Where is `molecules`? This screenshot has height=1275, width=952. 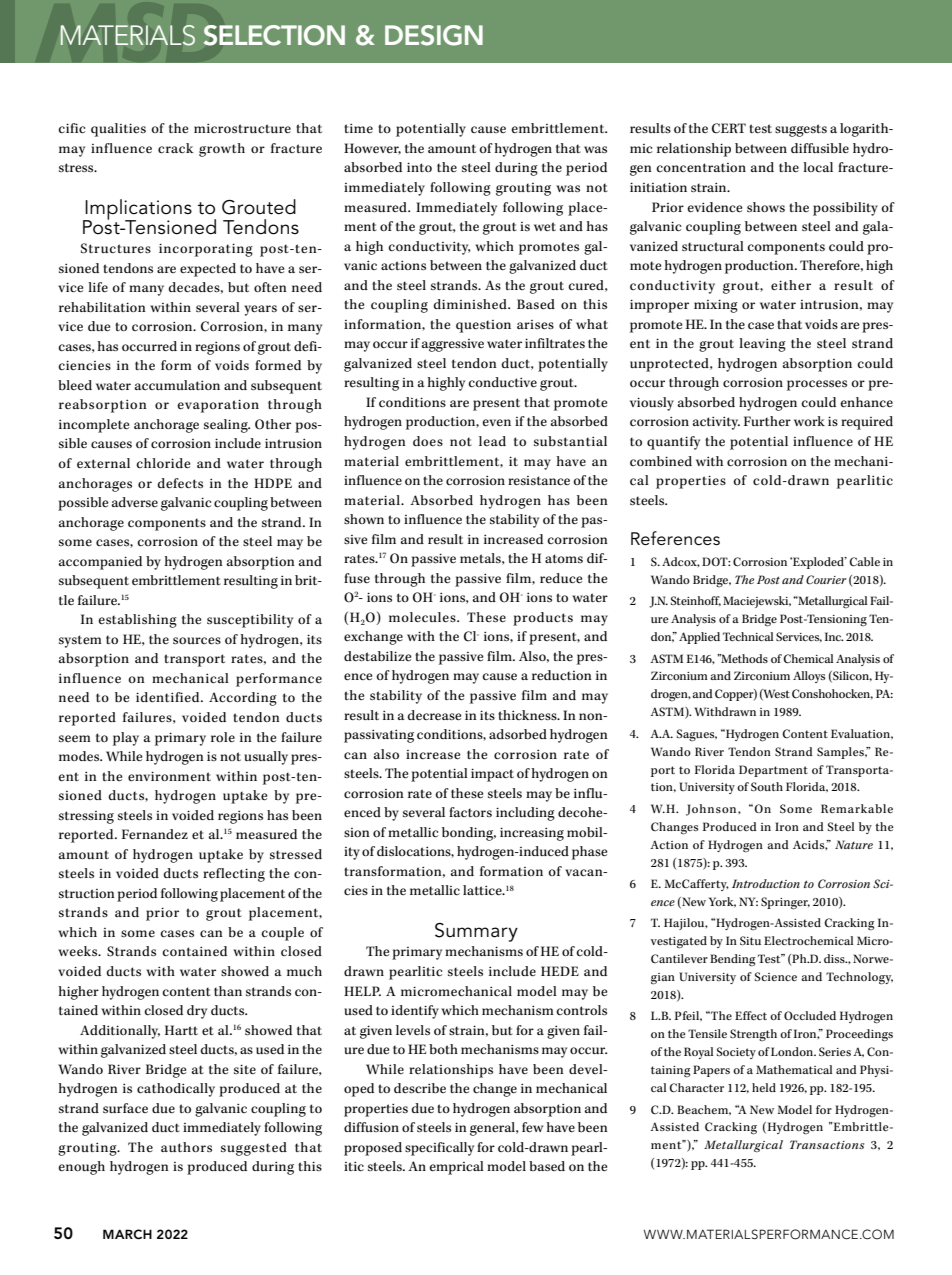
molecules is located at coordinates (423, 617).
